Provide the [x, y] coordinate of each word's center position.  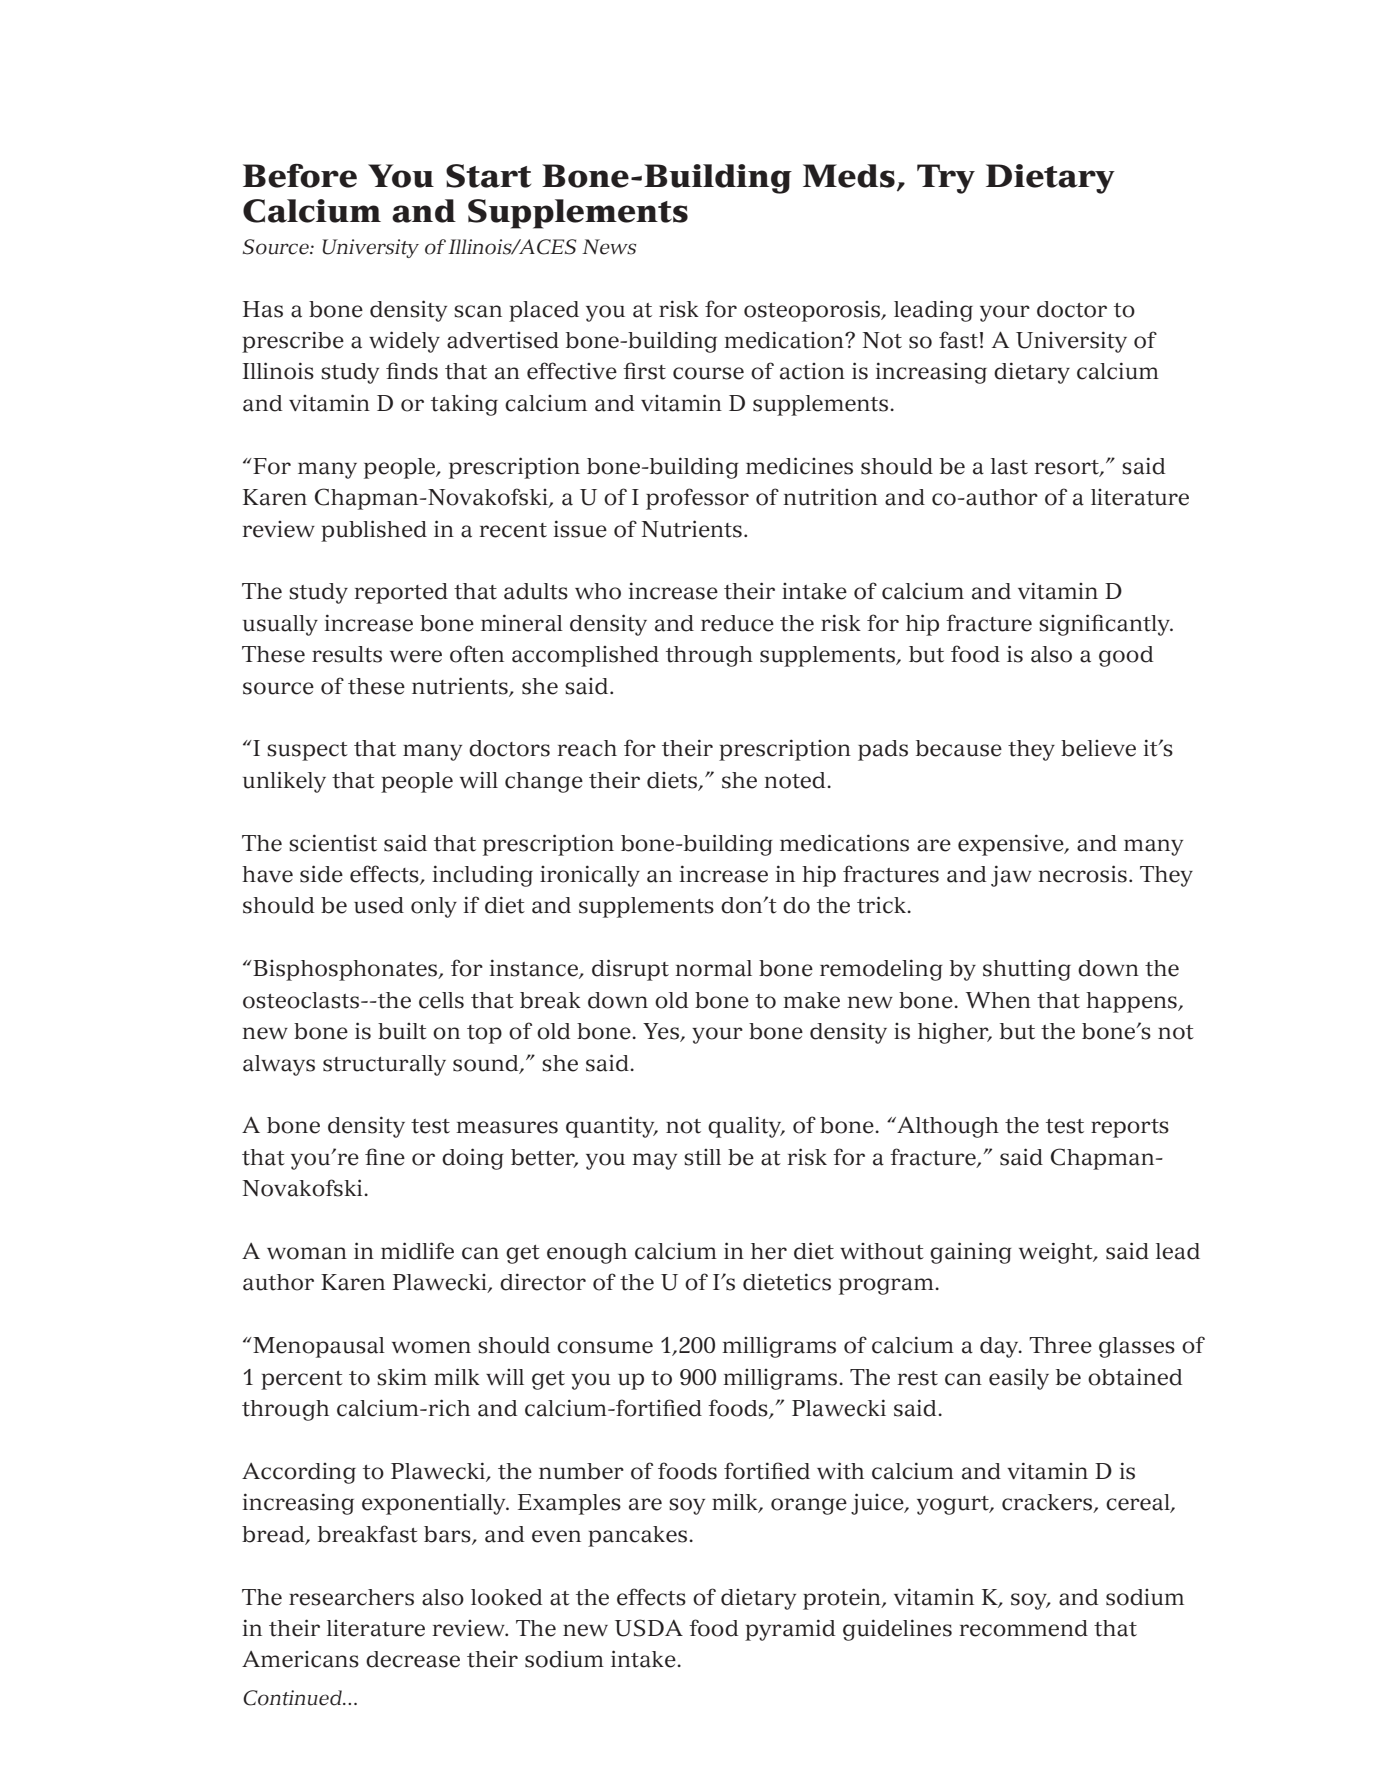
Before [300, 176]
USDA [649, 1628]
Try [946, 179]
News [609, 247]
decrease [413, 1659]
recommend [1023, 1628]
